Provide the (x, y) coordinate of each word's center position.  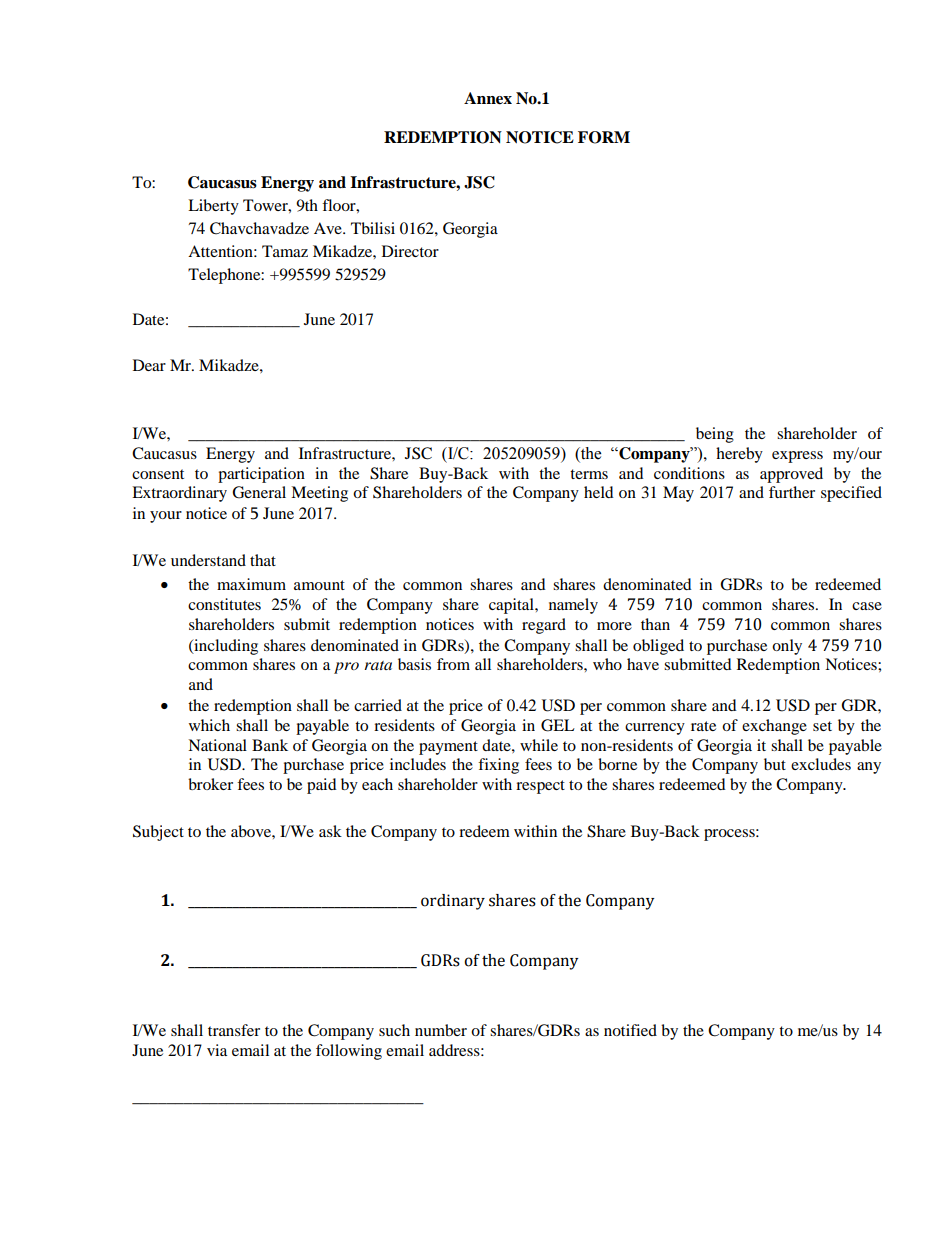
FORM (604, 137)
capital (512, 606)
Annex (488, 98)
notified (630, 1030)
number (441, 1030)
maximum (251, 584)
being (715, 435)
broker (210, 784)
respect (540, 787)
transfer (234, 1030)
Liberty (213, 207)
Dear (149, 365)
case (867, 606)
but (775, 764)
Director (410, 251)
